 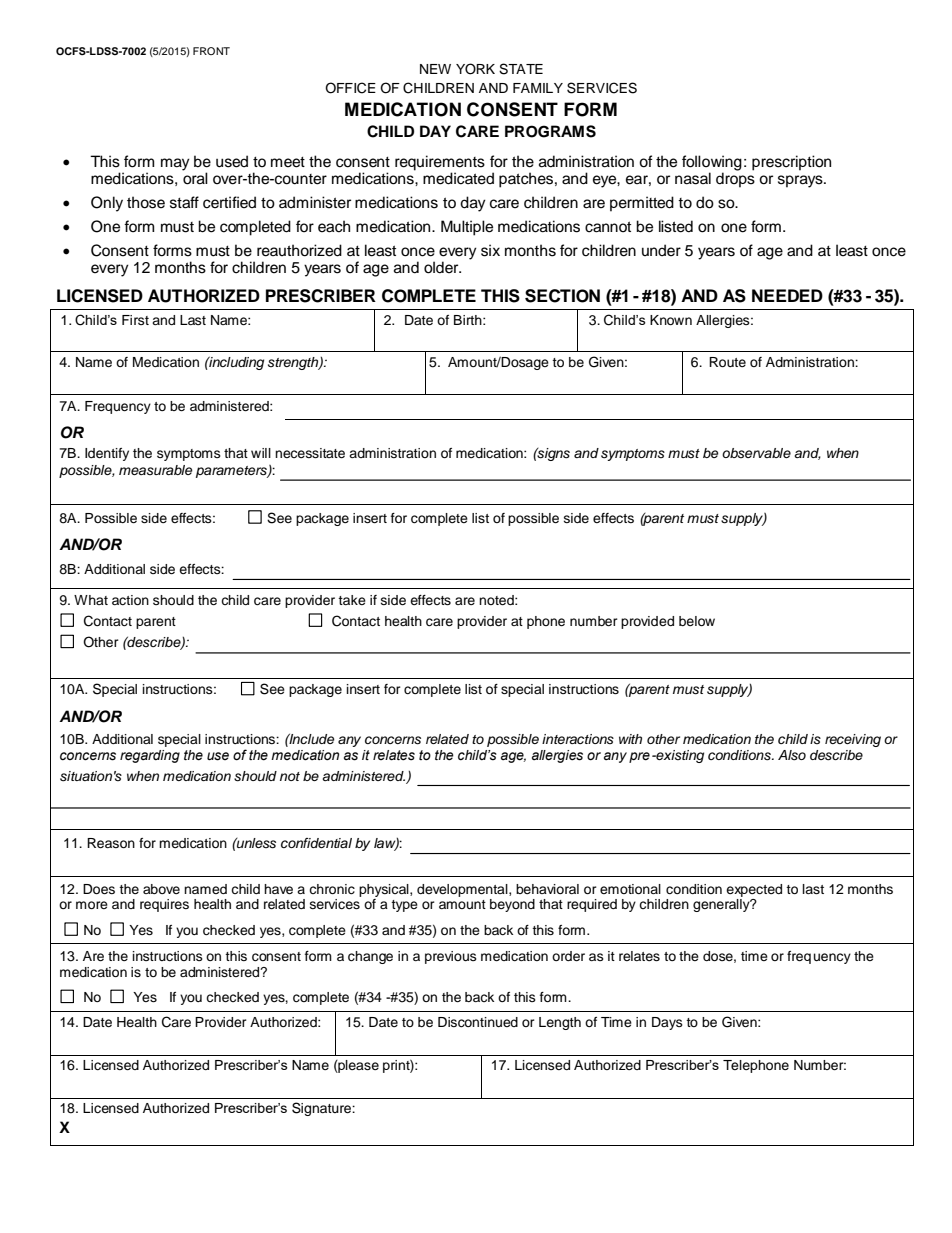 What do you see at coordinates (475, 69) in the screenshot?
I see `YORK` at bounding box center [475, 69].
